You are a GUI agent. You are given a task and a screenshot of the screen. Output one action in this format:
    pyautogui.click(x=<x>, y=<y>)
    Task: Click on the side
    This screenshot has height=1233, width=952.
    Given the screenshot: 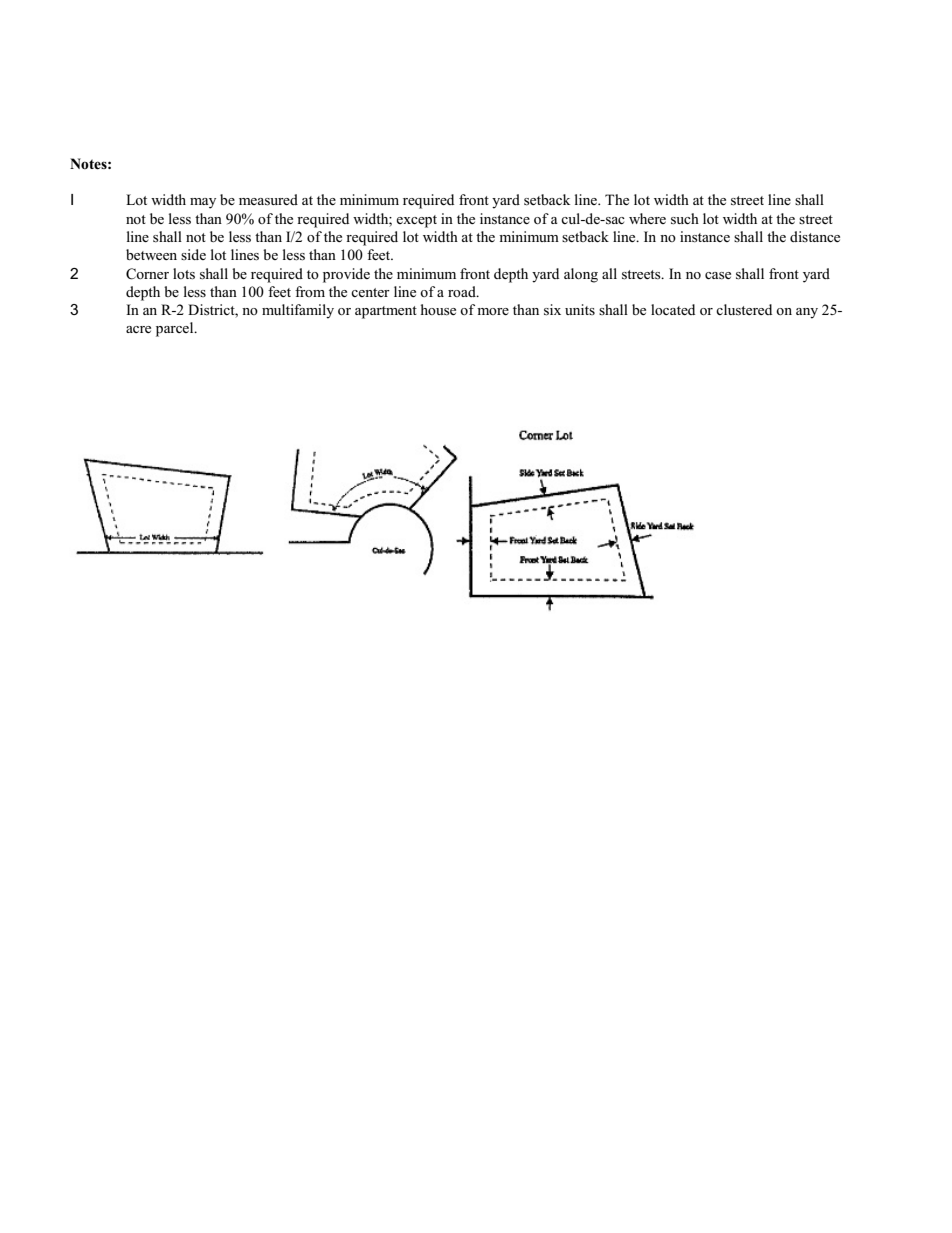 What is the action you would take?
    pyautogui.click(x=193, y=254)
